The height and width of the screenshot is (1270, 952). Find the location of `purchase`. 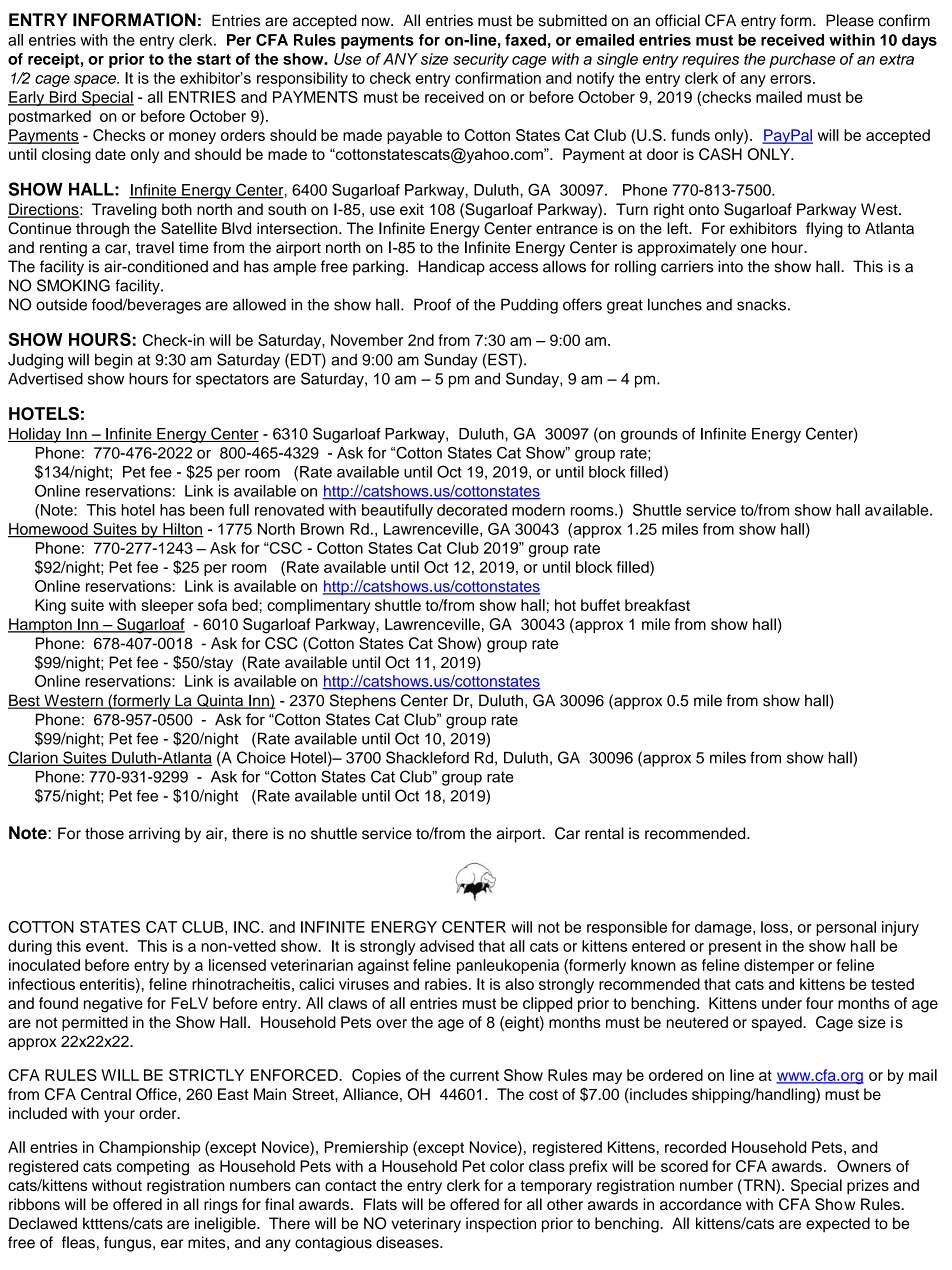

purchase is located at coordinates (802, 60).
